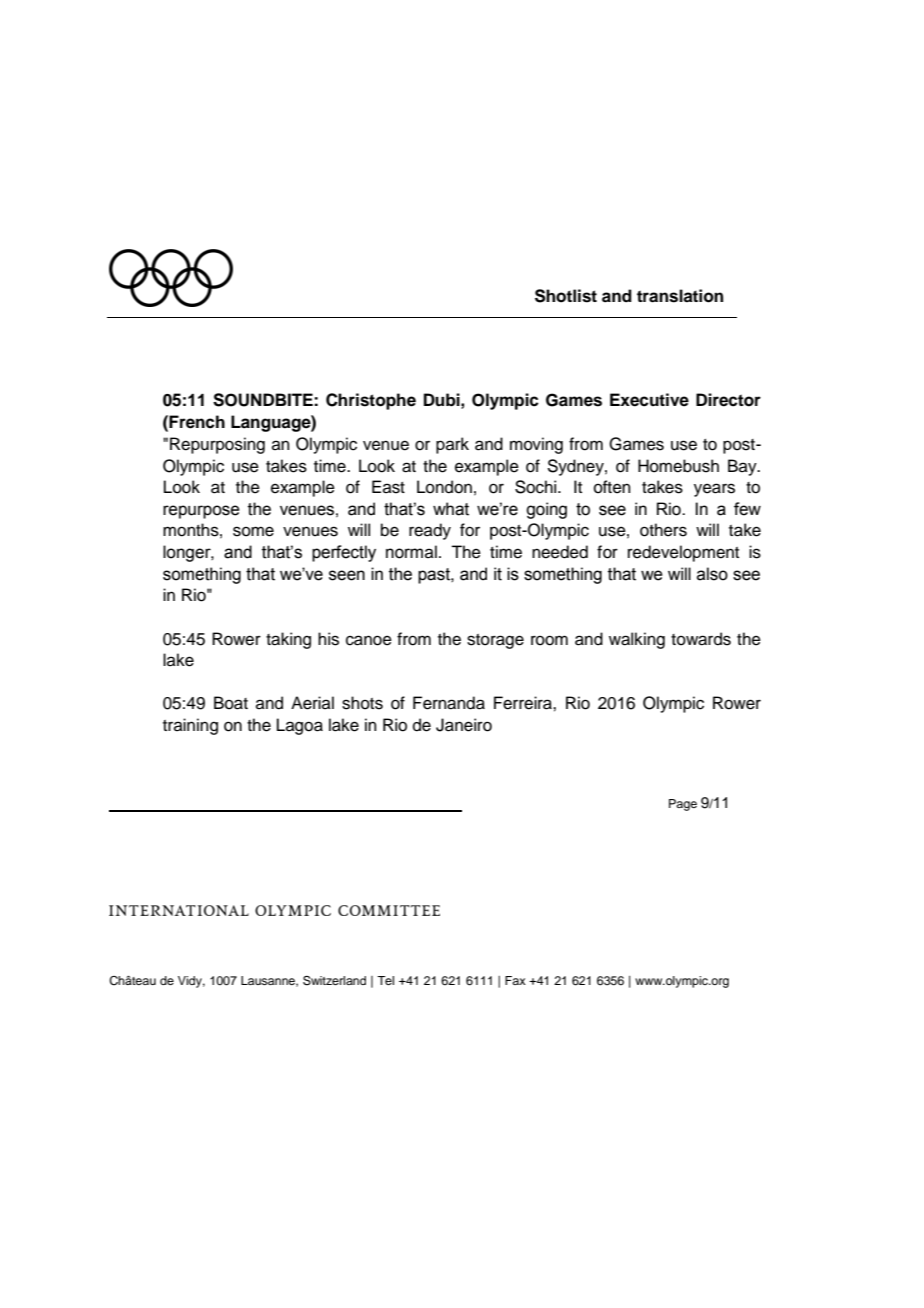 The image size is (924, 1308). Describe the element at coordinates (683, 805) in the page. I see `Page` at that location.
